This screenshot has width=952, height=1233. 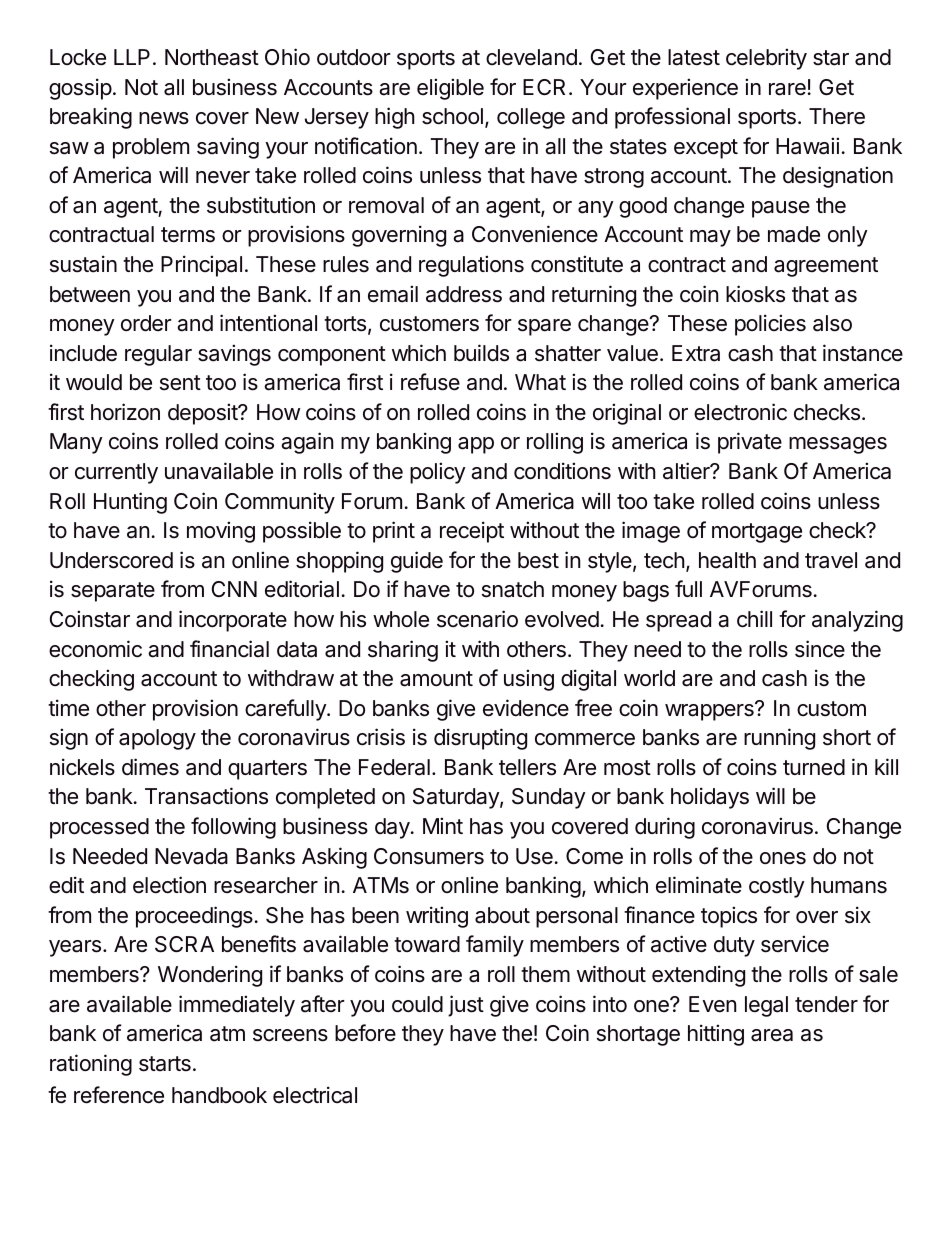 I want to click on ones, so click(x=783, y=858).
